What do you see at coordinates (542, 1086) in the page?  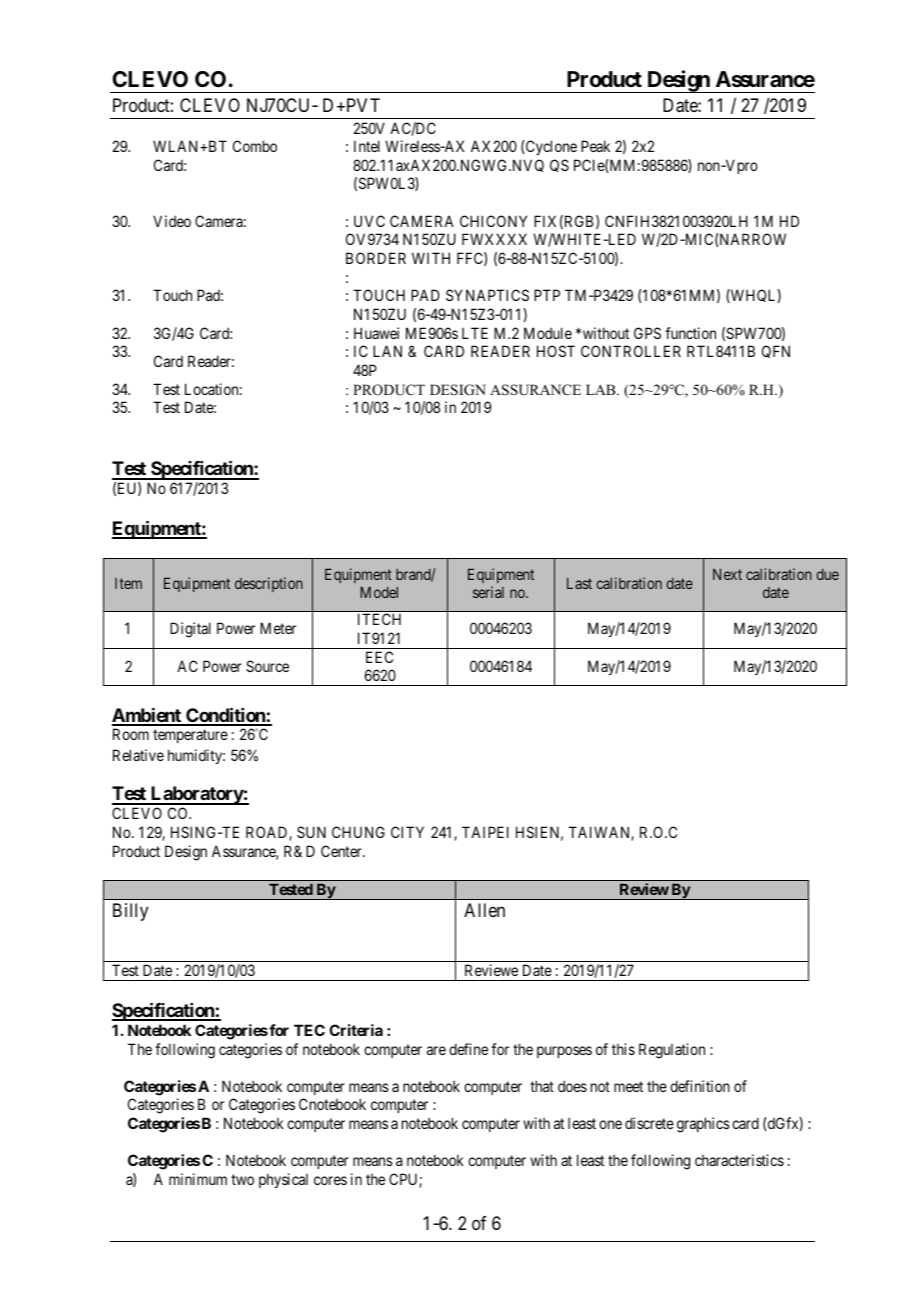 I see `that` at bounding box center [542, 1086].
